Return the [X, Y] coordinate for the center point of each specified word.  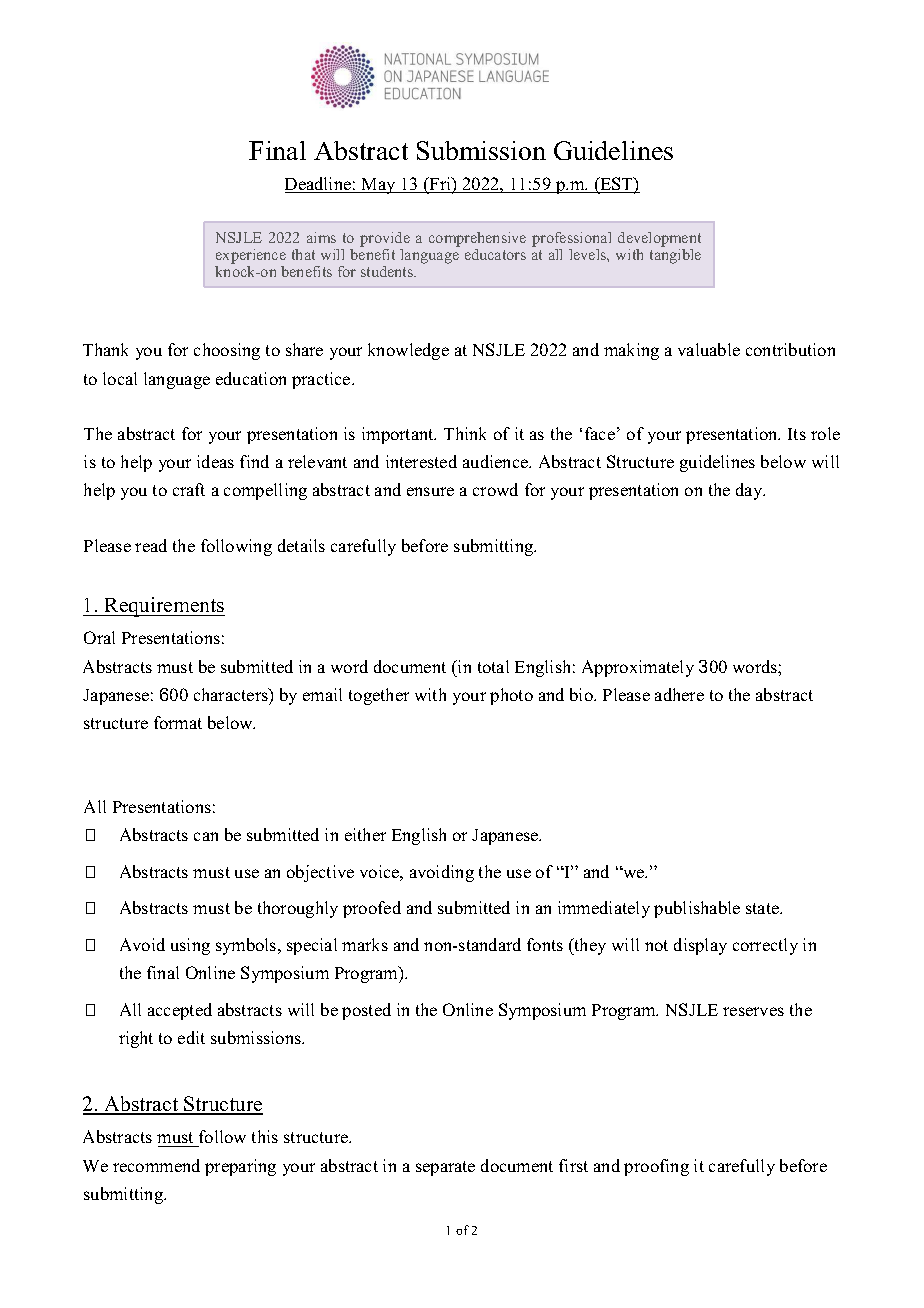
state [764, 908]
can [206, 836]
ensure [430, 491]
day [750, 491]
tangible [675, 256]
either [365, 834]
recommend [156, 1165]
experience [250, 258]
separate [445, 1168]
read [151, 545]
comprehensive [477, 241]
